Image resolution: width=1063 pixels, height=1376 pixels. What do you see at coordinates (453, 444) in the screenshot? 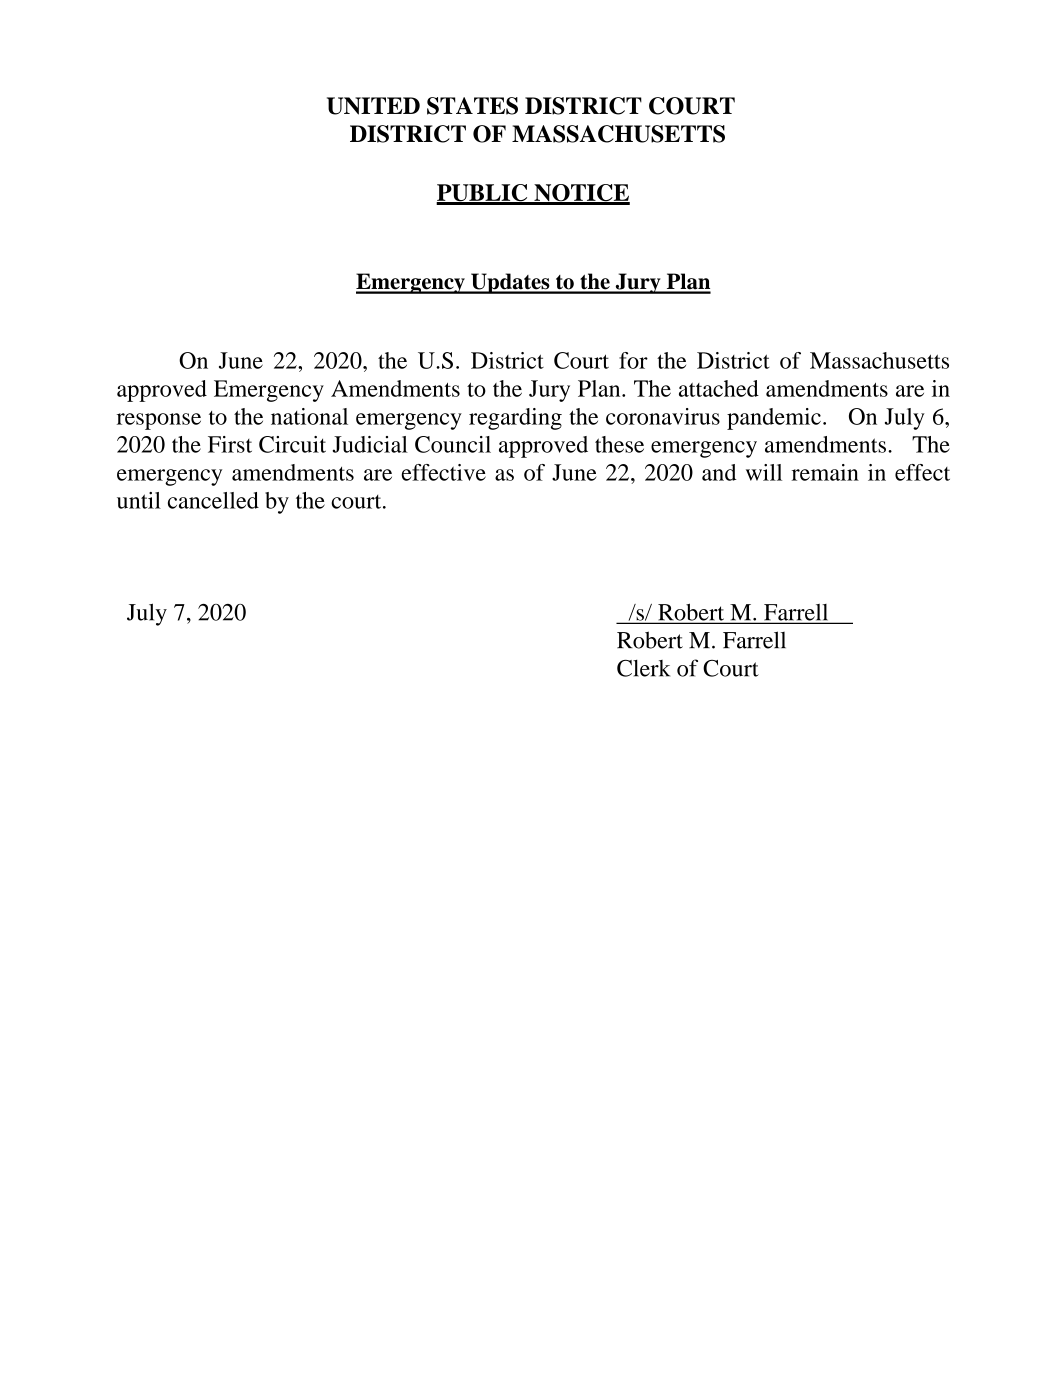
I see `Council` at bounding box center [453, 444].
